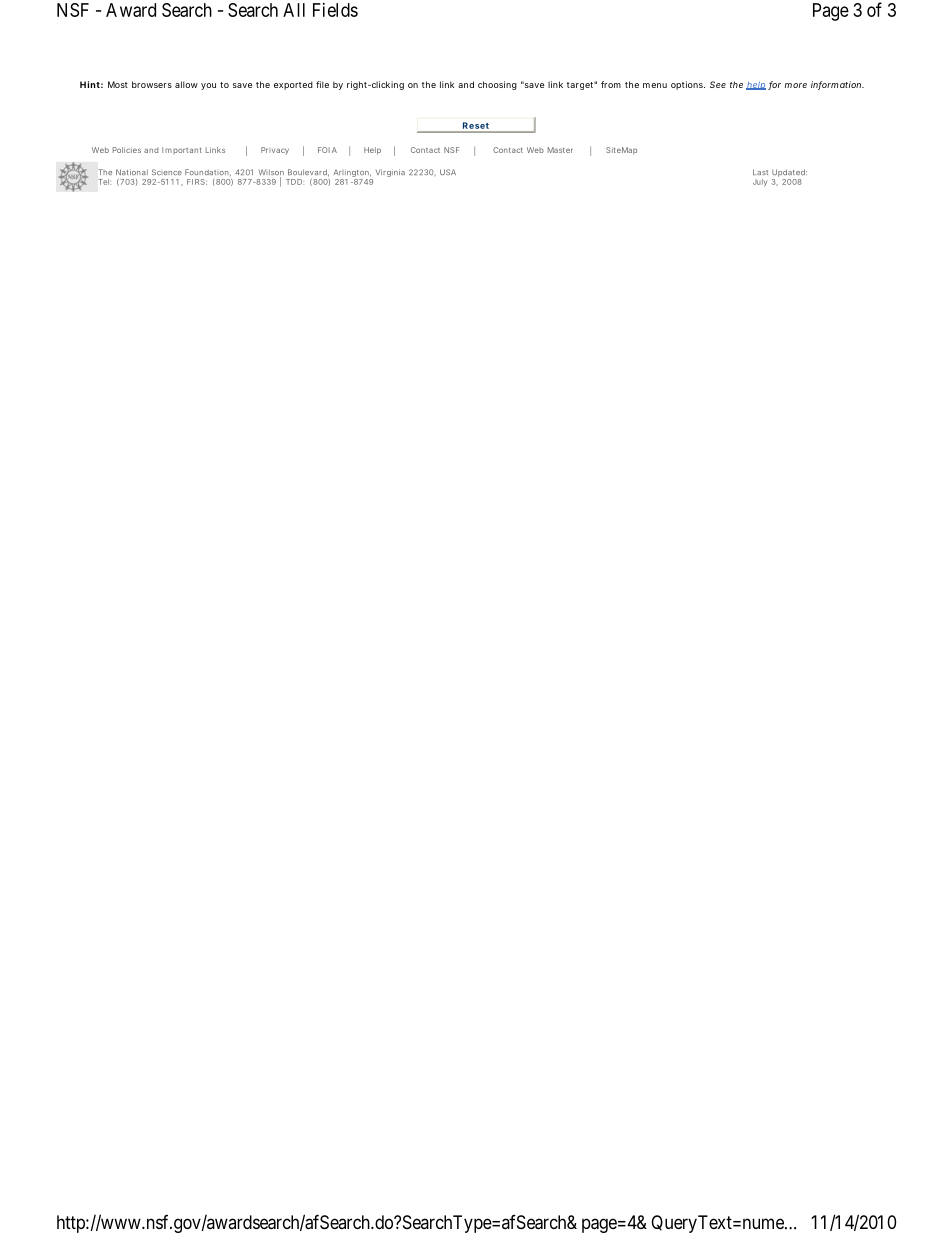 This image has height=1233, width=952. Describe the element at coordinates (497, 85) in the image. I see `choosing` at that location.
